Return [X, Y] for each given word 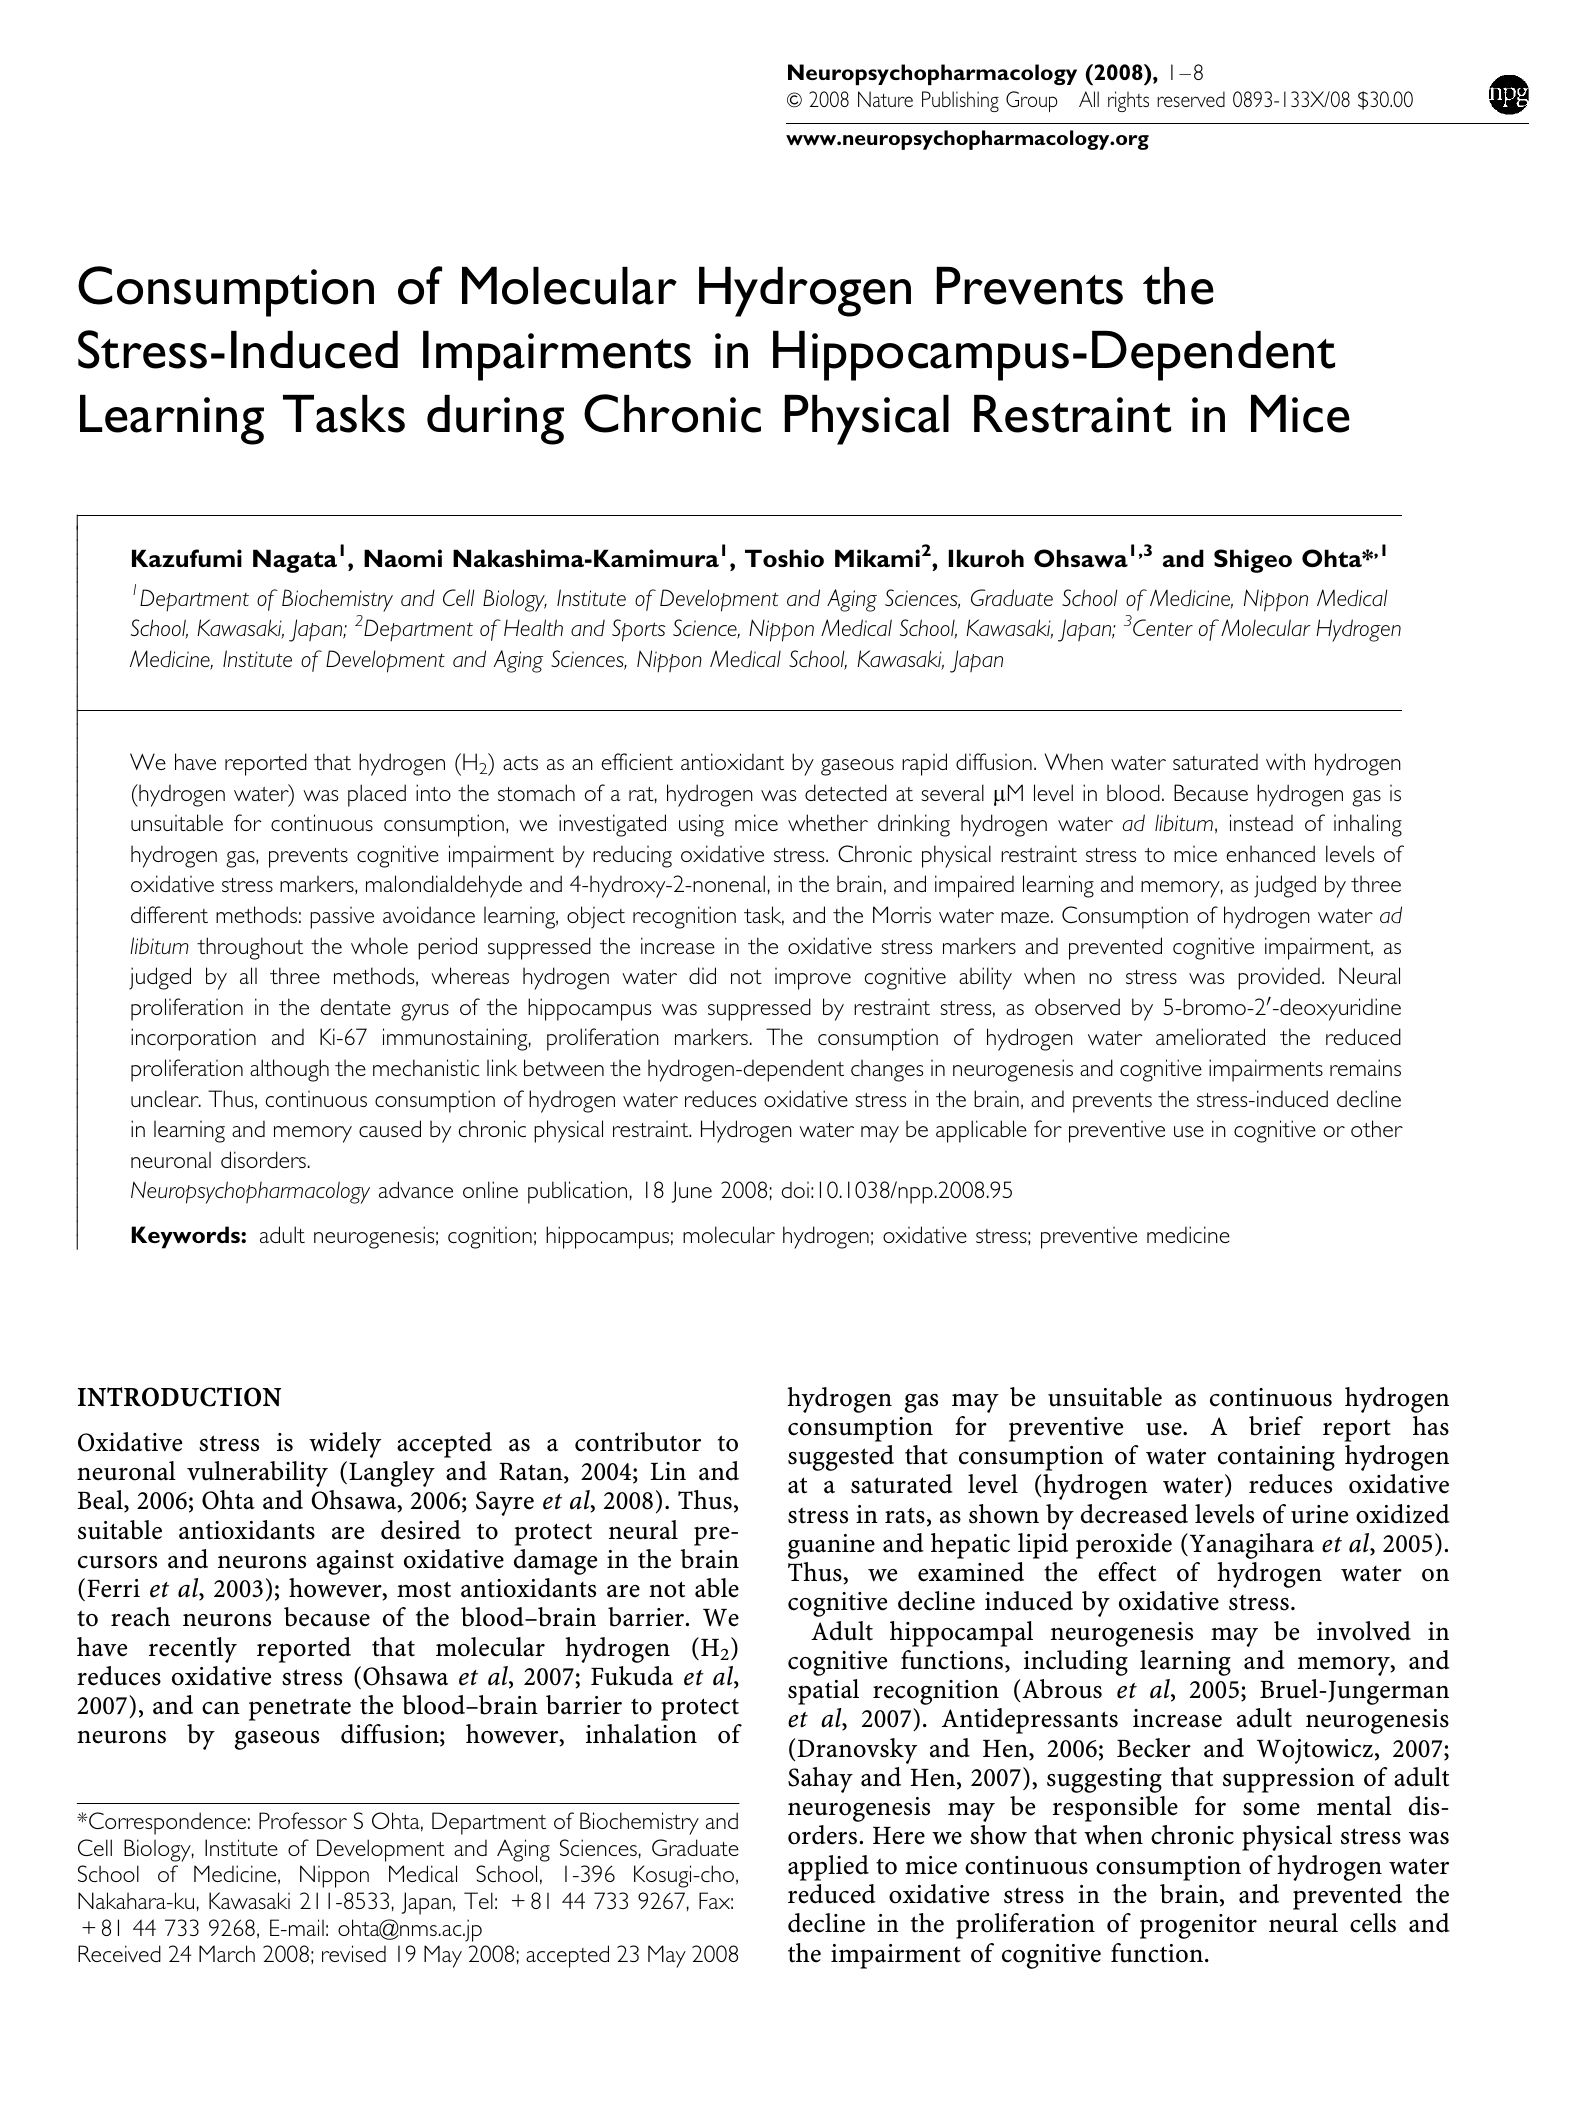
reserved [1191, 99]
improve [813, 979]
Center [1163, 627]
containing [1276, 1458]
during [495, 420]
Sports [638, 630]
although [289, 1070]
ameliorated [1210, 1036]
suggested [841, 1458]
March [227, 1953]
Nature [885, 99]
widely [345, 1445]
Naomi [403, 558]
